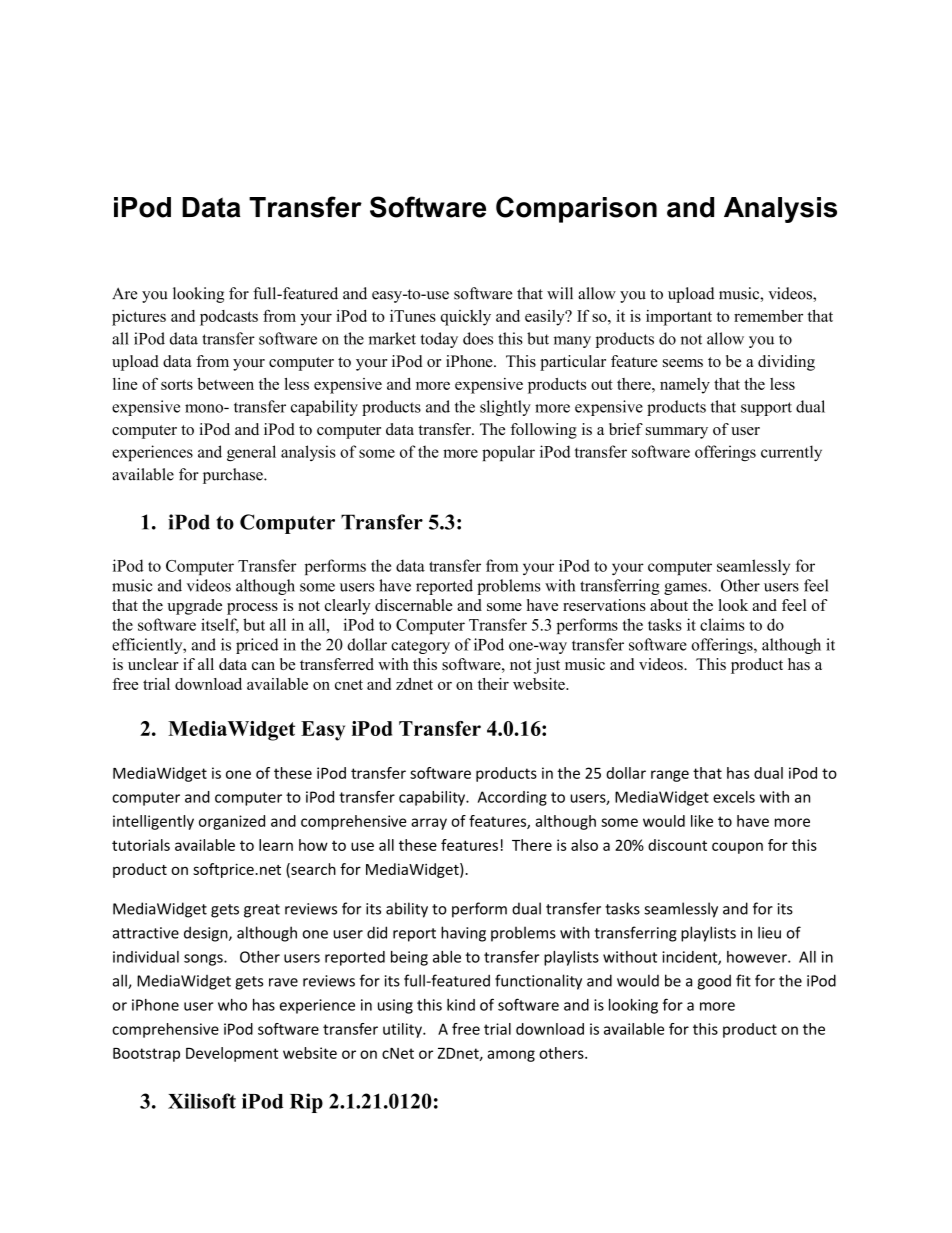 The image size is (952, 1233). I want to click on quickly, so click(466, 318).
